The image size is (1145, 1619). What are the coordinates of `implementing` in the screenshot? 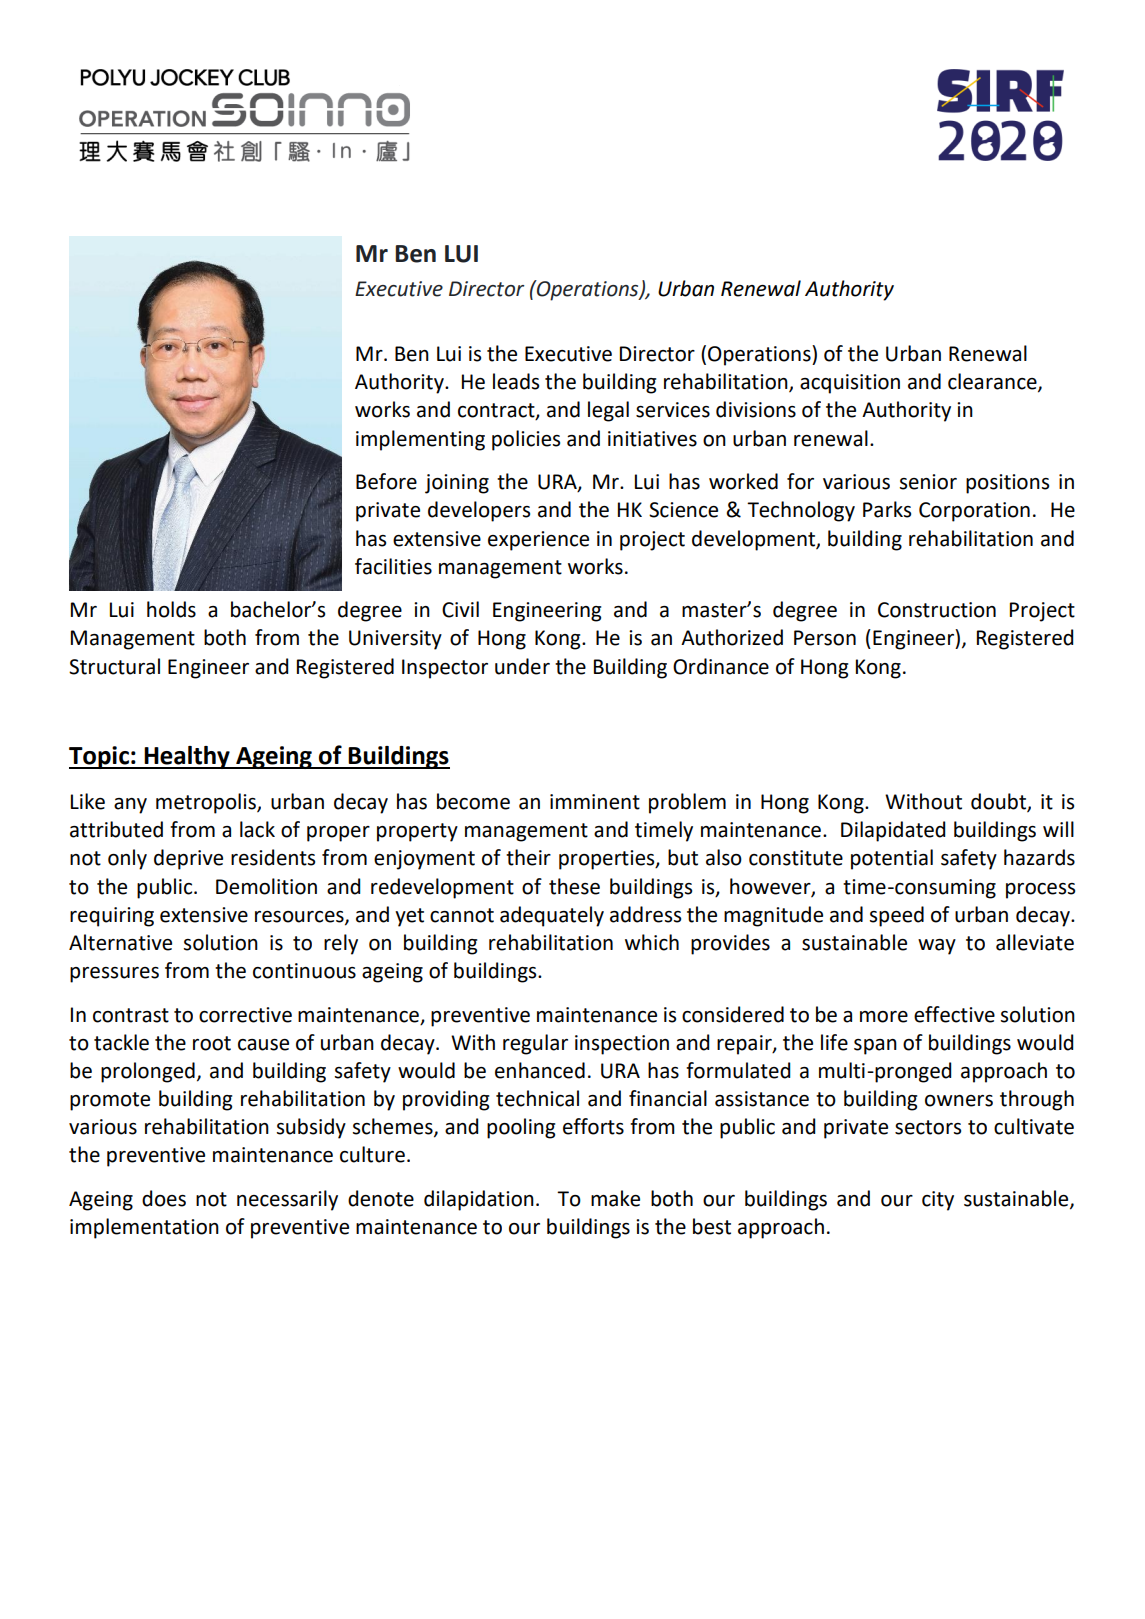 It's located at (420, 440).
